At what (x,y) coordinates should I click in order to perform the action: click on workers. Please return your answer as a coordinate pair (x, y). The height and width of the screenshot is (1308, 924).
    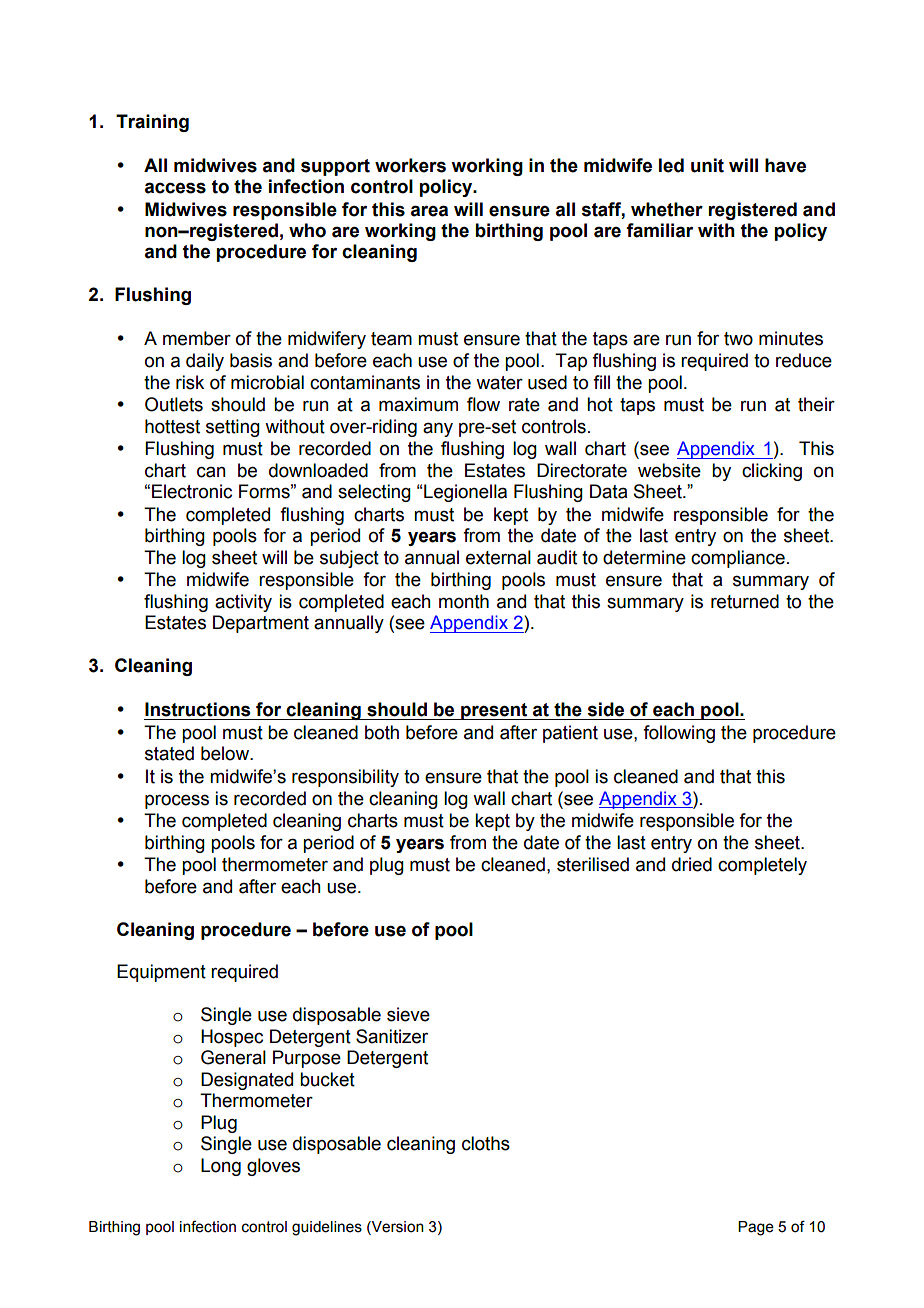
    Looking at the image, I should click on (410, 165).
